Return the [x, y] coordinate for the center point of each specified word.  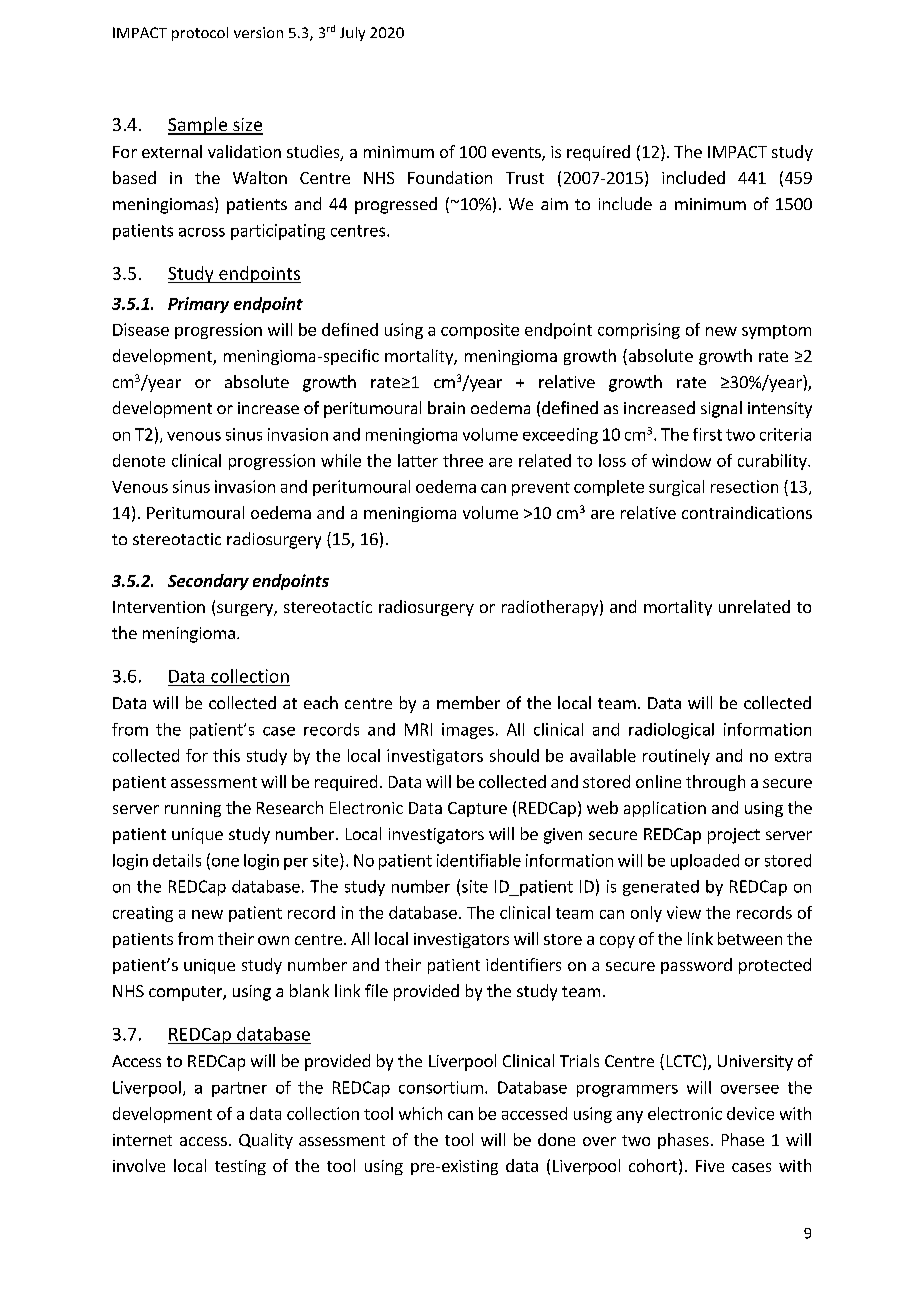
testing [240, 1167]
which [420, 1113]
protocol [200, 34]
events [517, 154]
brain [446, 407]
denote [139, 460]
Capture [477, 809]
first [707, 434]
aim [554, 204]
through [715, 783]
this [226, 755]
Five [710, 1166]
